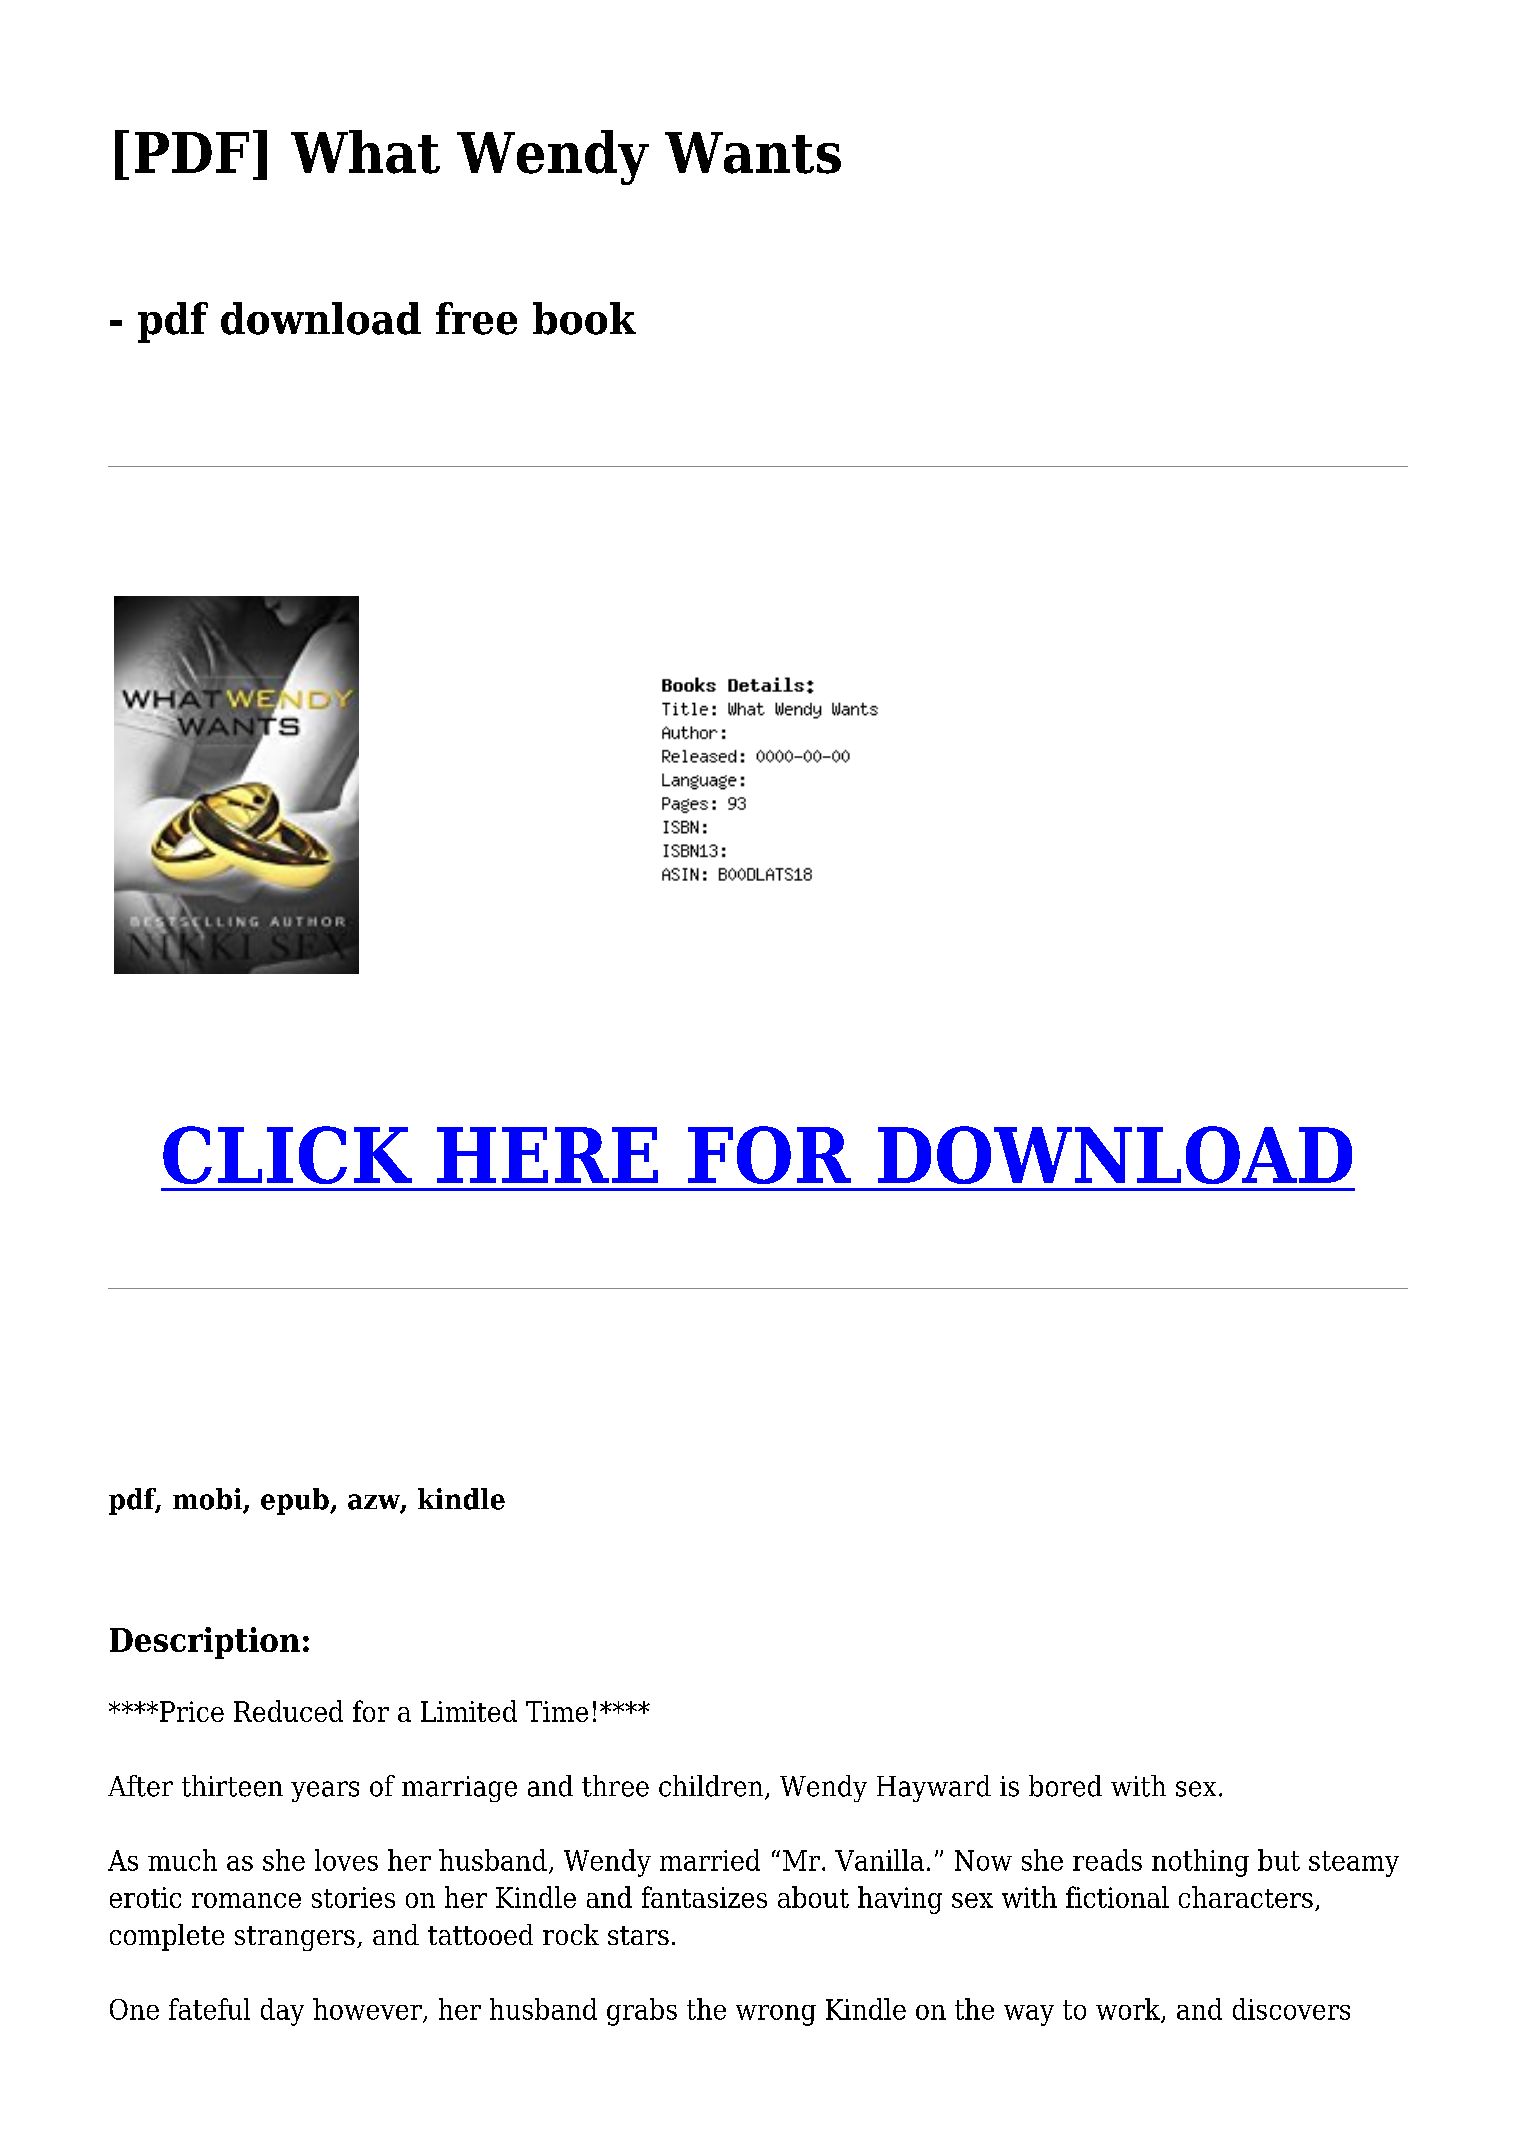 This document has height=2145, width=1516. Describe the element at coordinates (208, 1500) in the document. I see `mobi` at that location.
